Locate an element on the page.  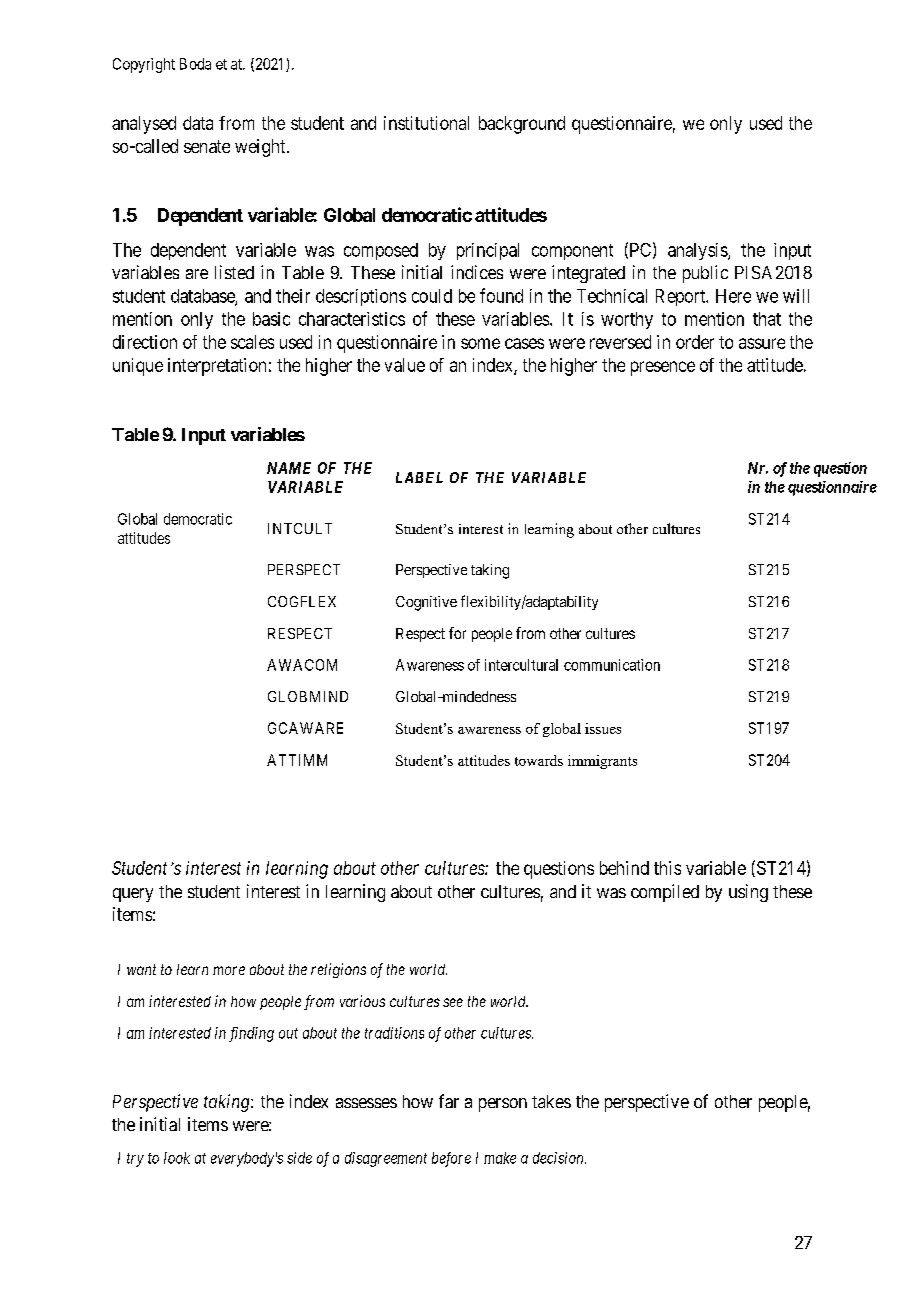
NAME is located at coordinates (289, 468).
